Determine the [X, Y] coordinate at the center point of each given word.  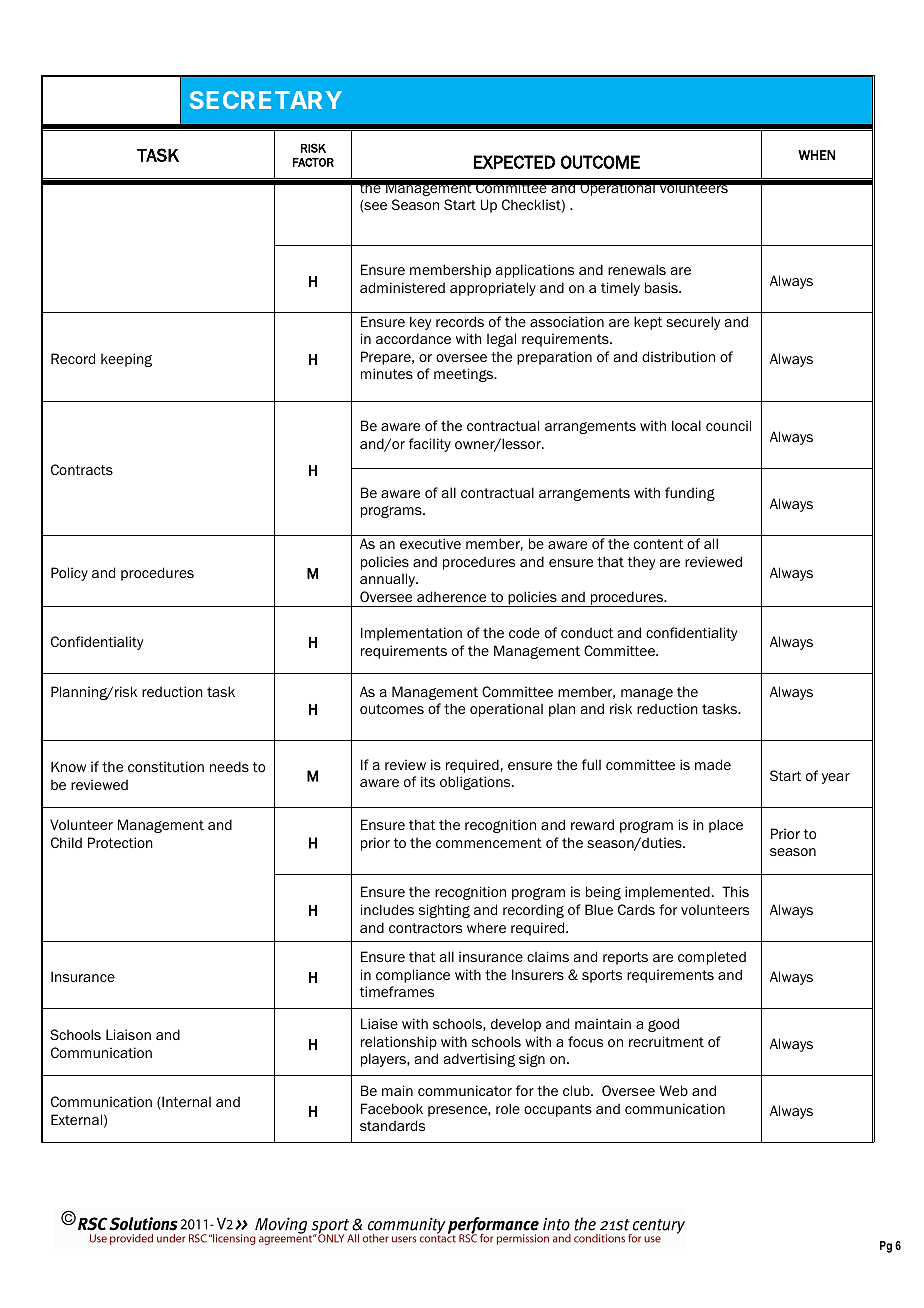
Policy [69, 574]
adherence [451, 596]
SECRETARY [266, 100]
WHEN [816, 155]
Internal [185, 1103]
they [641, 563]
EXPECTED [514, 162]
